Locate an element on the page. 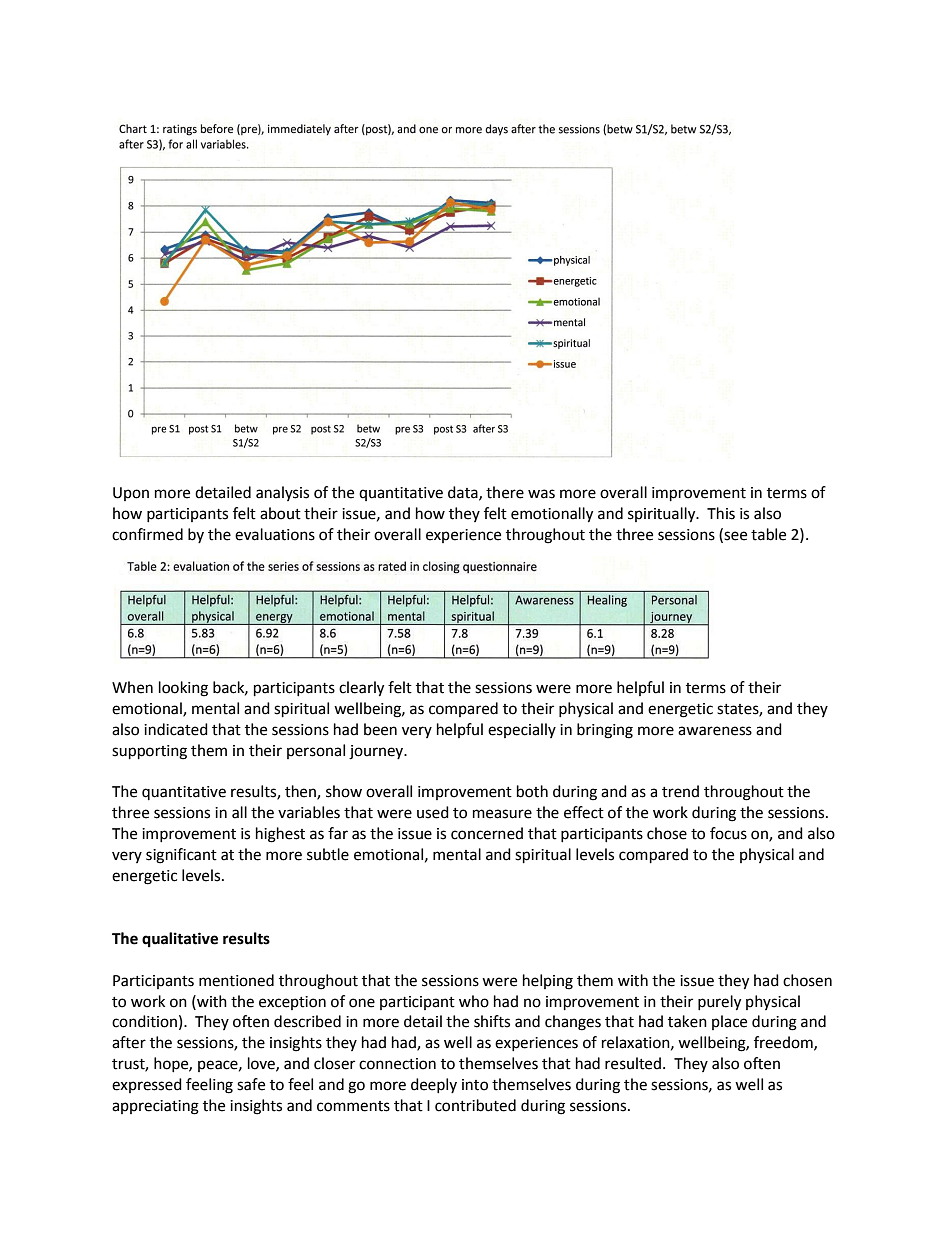 This document has height=1233, width=952. looking is located at coordinates (183, 689).
